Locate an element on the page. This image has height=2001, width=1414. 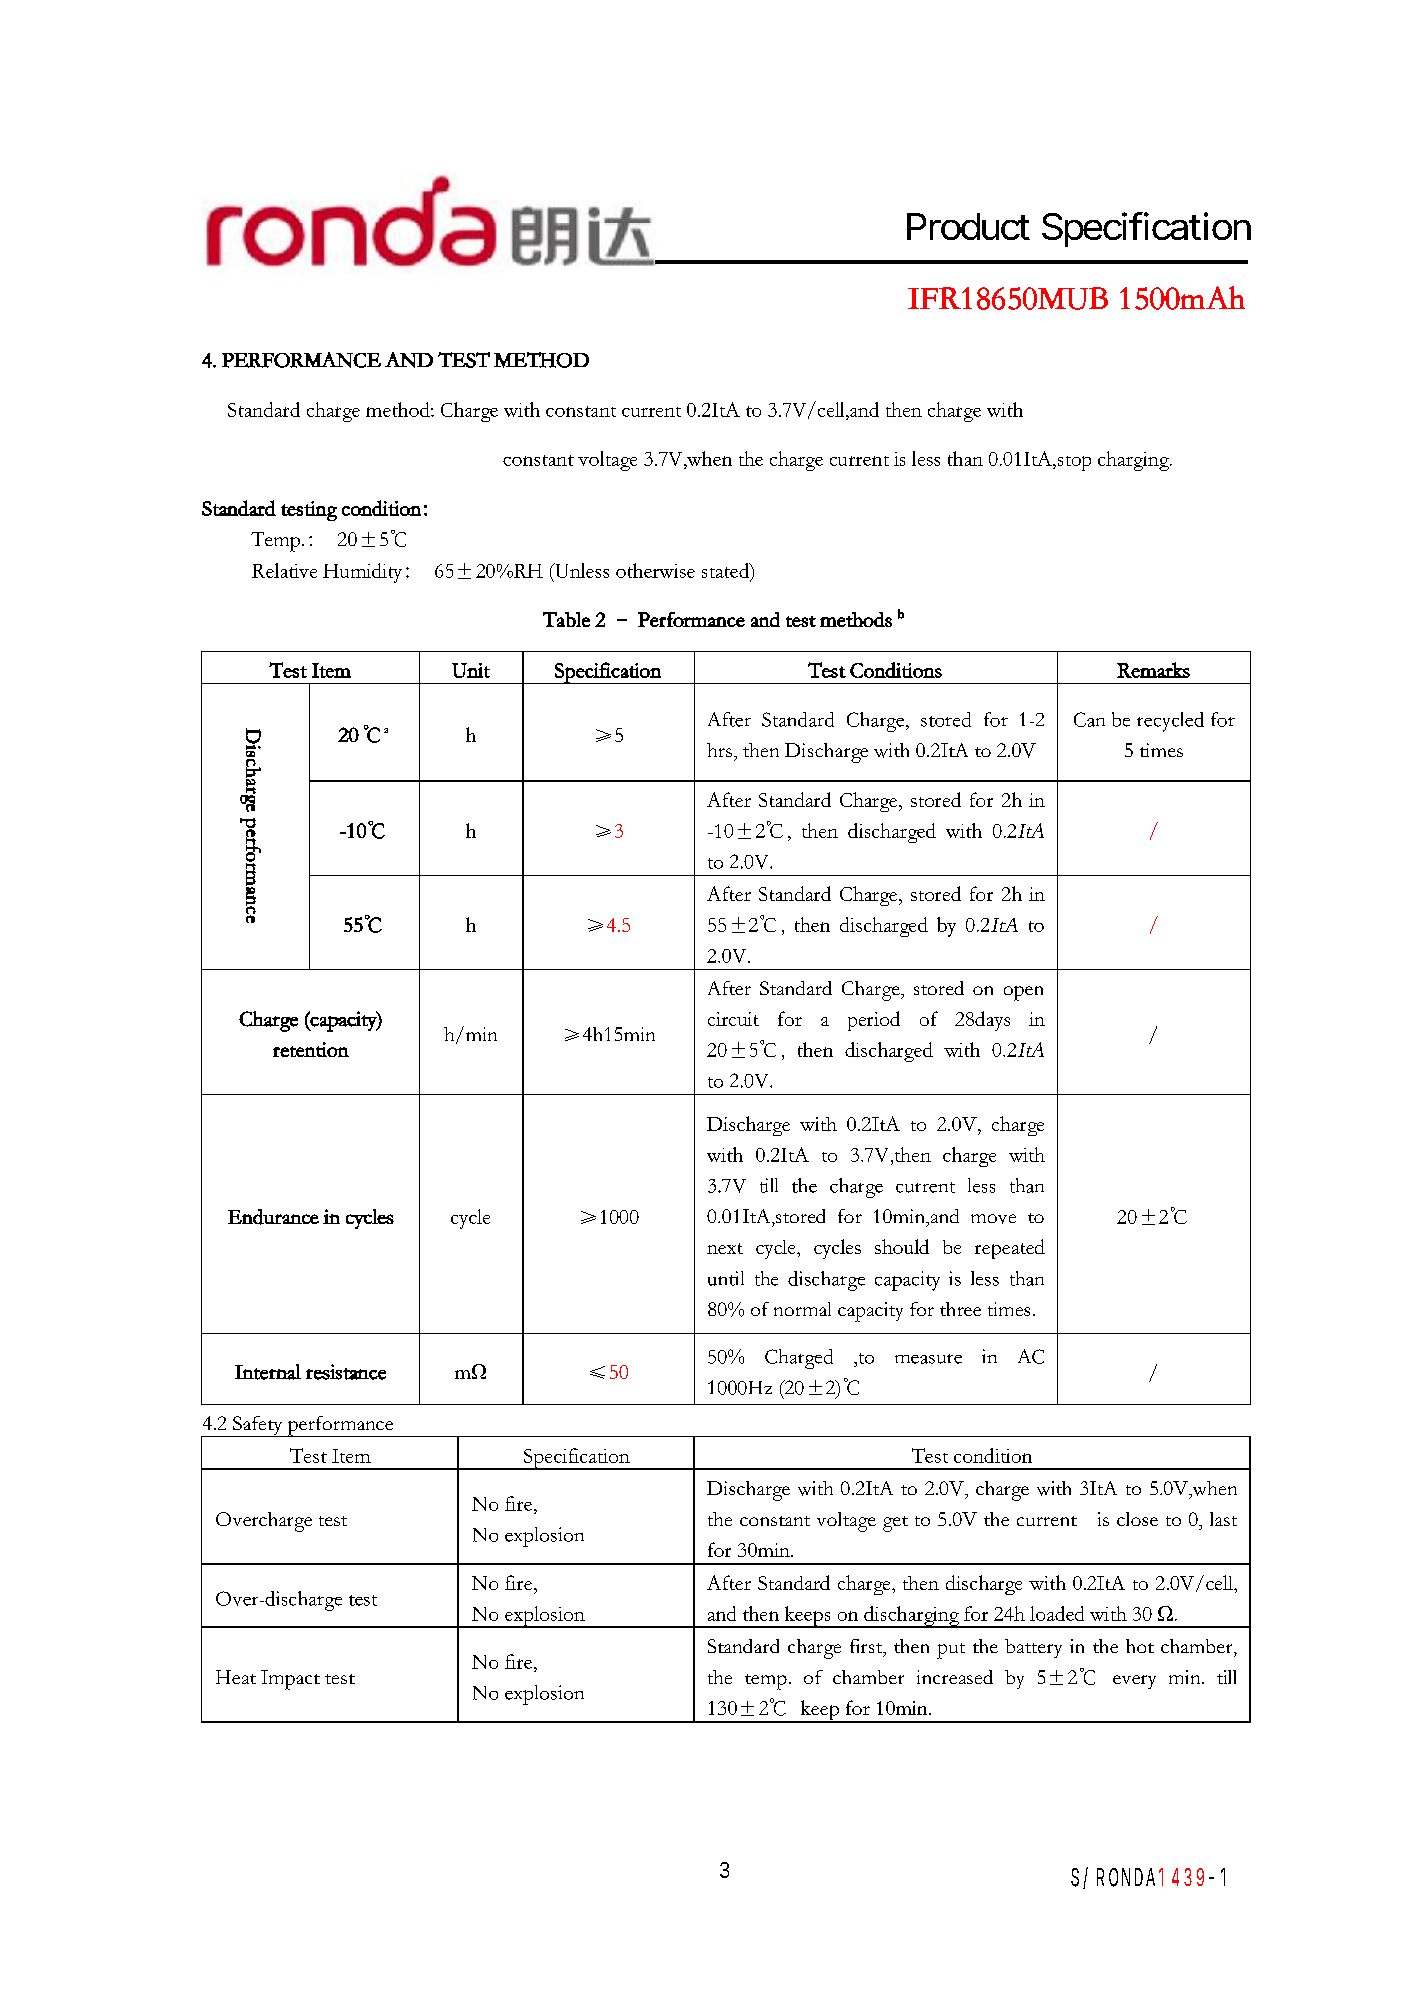
Product is located at coordinates (968, 226).
